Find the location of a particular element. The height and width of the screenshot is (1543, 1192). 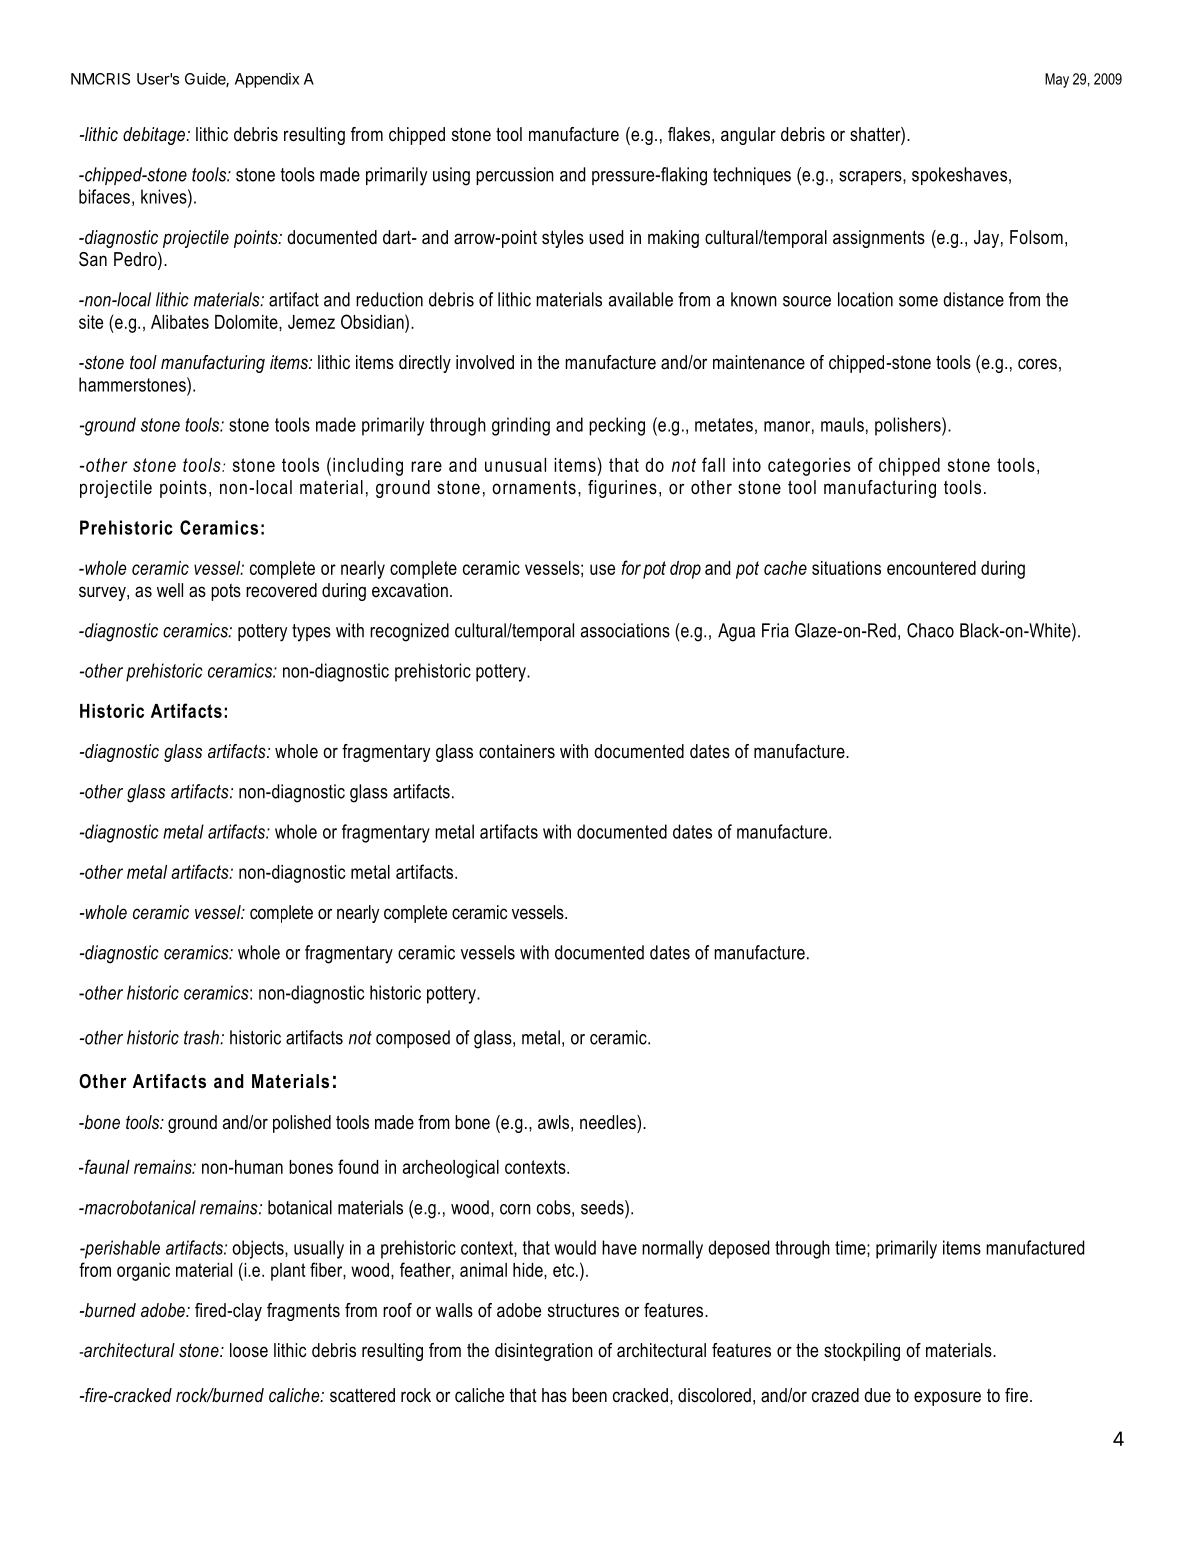

Appendix is located at coordinates (267, 80).
